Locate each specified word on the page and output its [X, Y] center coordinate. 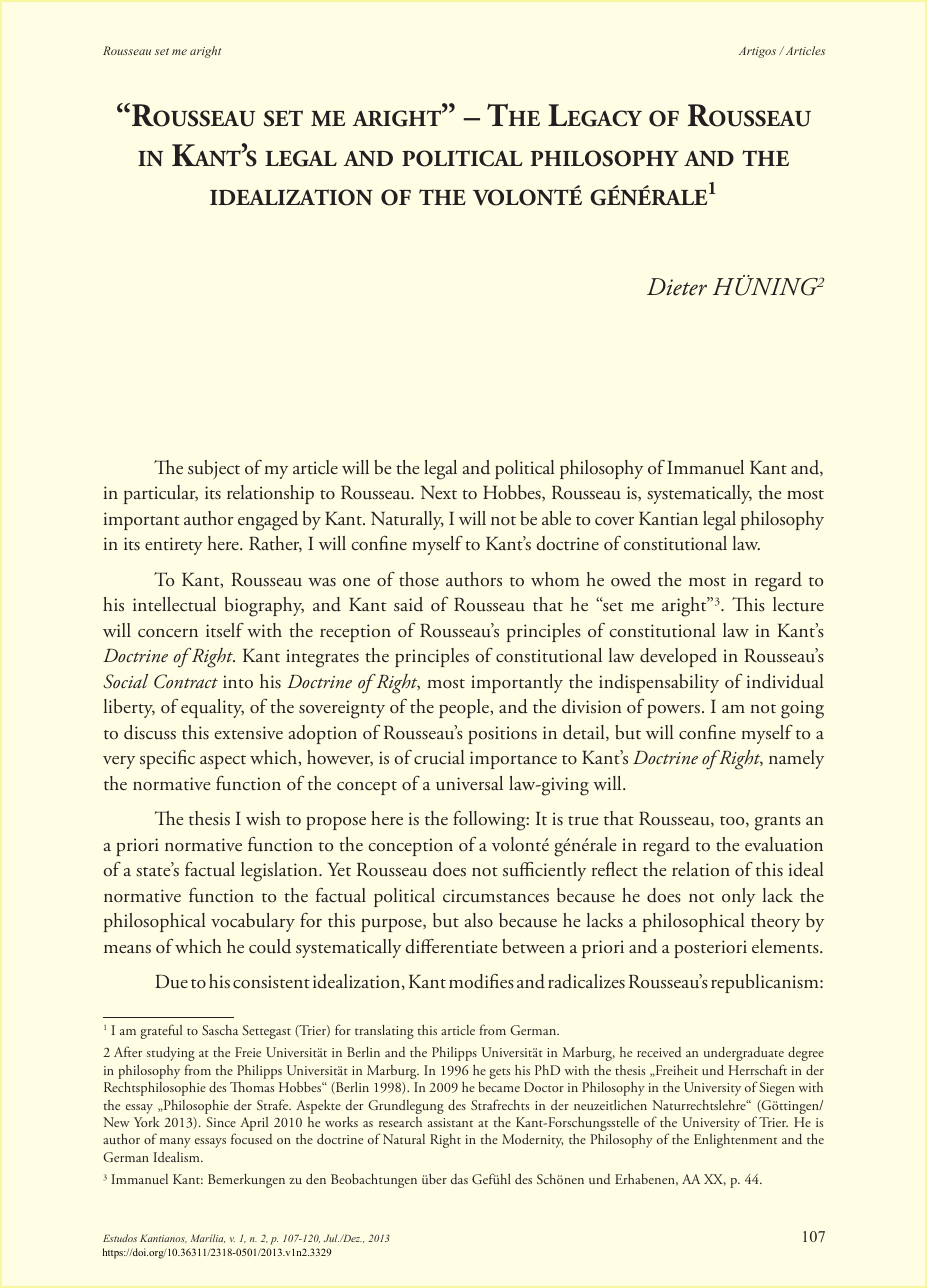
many [175, 1143]
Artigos [757, 52]
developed [678, 657]
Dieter [677, 287]
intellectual [174, 604]
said [408, 604]
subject [214, 469]
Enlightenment [735, 1141]
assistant [450, 1122]
